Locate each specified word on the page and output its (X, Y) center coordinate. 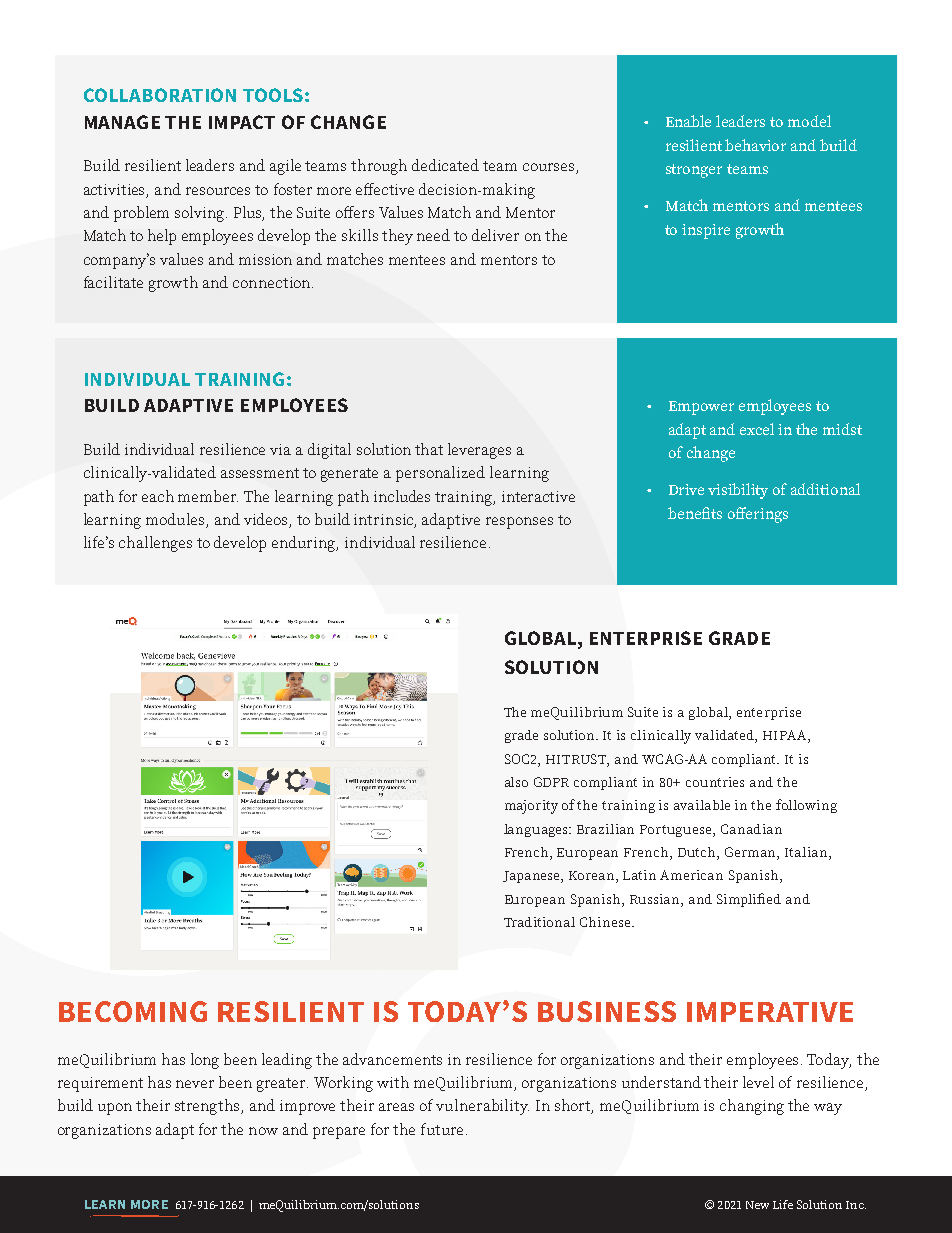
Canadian (751, 829)
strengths (209, 1107)
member (208, 496)
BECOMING (133, 1011)
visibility (738, 491)
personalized (440, 474)
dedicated (445, 165)
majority (531, 807)
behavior (755, 145)
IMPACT (242, 122)
